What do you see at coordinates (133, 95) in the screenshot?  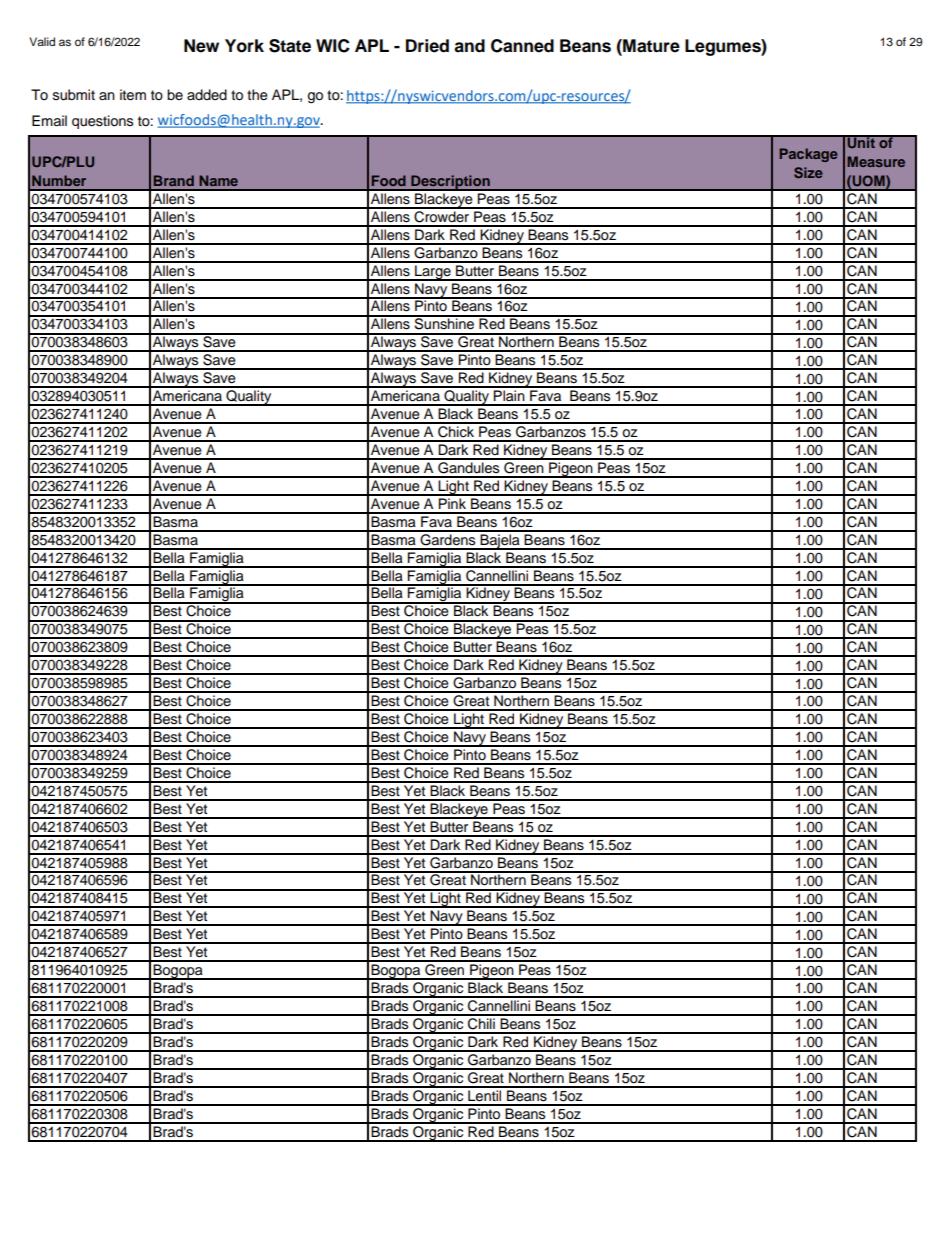 I see `item` at bounding box center [133, 95].
